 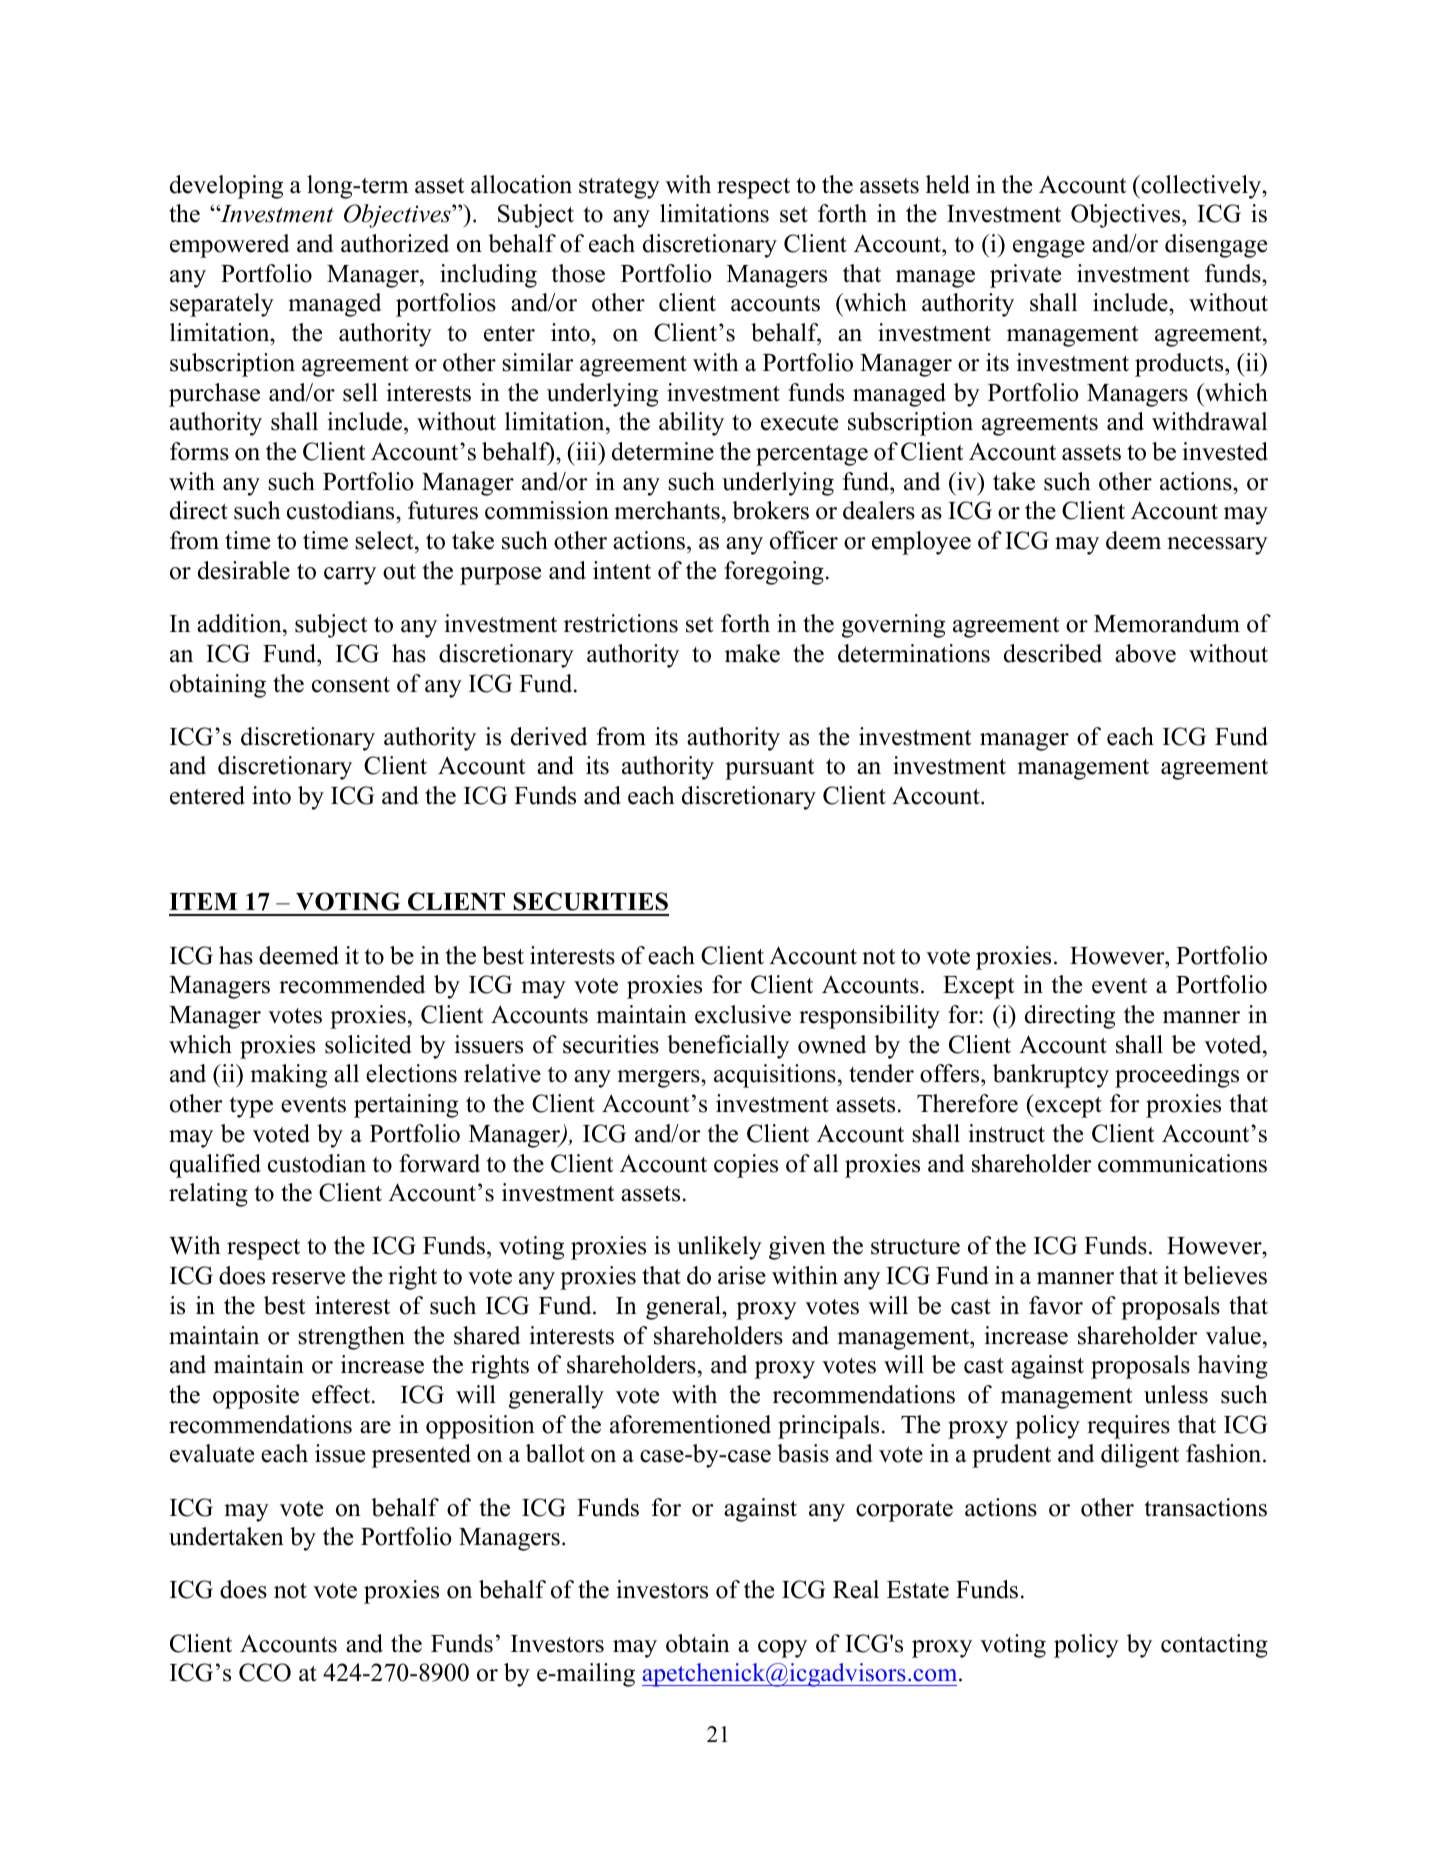 What do you see at coordinates (1056, 1305) in the screenshot?
I see `favor` at bounding box center [1056, 1305].
